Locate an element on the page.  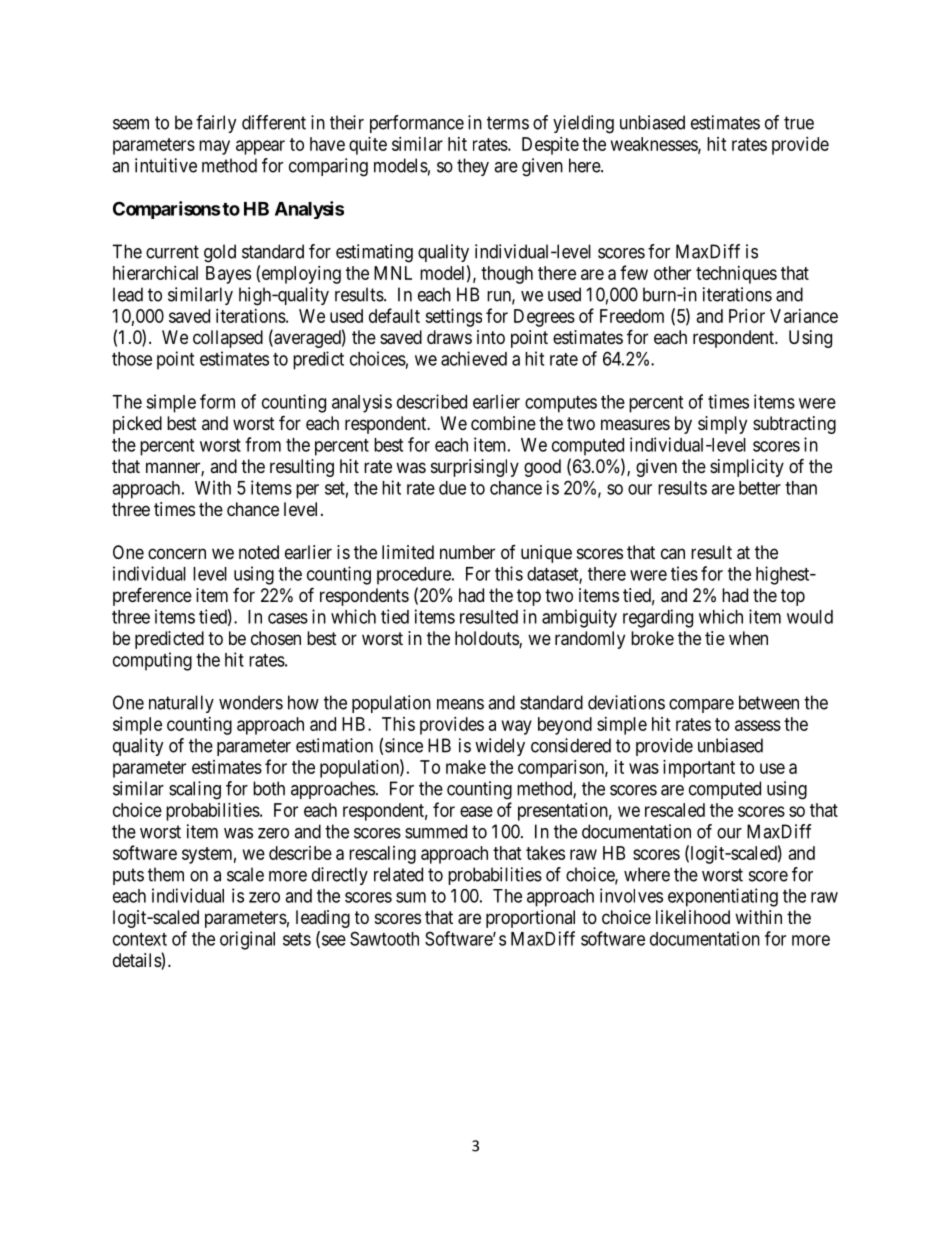
simplicity is located at coordinates (747, 468).
